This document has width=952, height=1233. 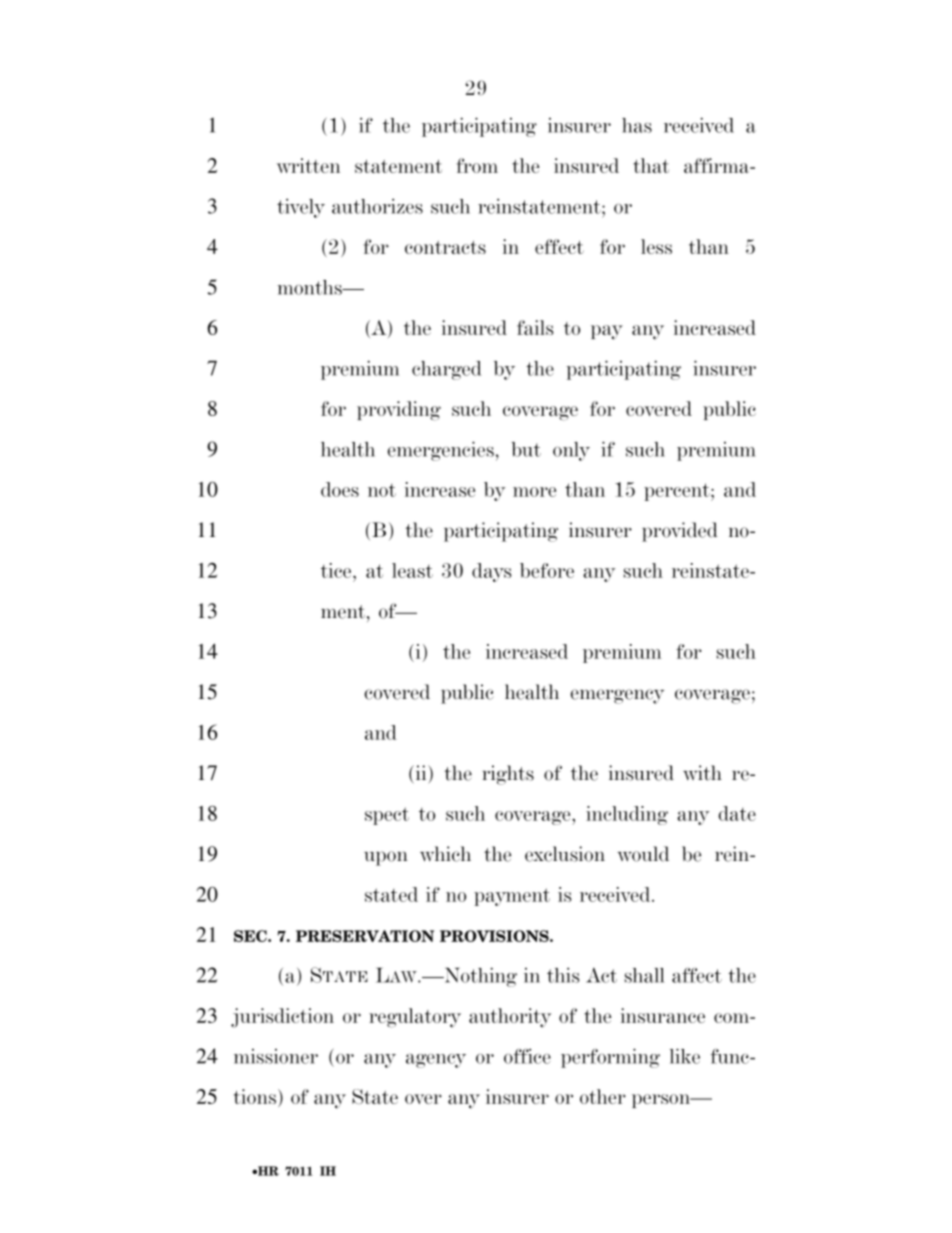 I want to click on written, so click(x=308, y=165).
